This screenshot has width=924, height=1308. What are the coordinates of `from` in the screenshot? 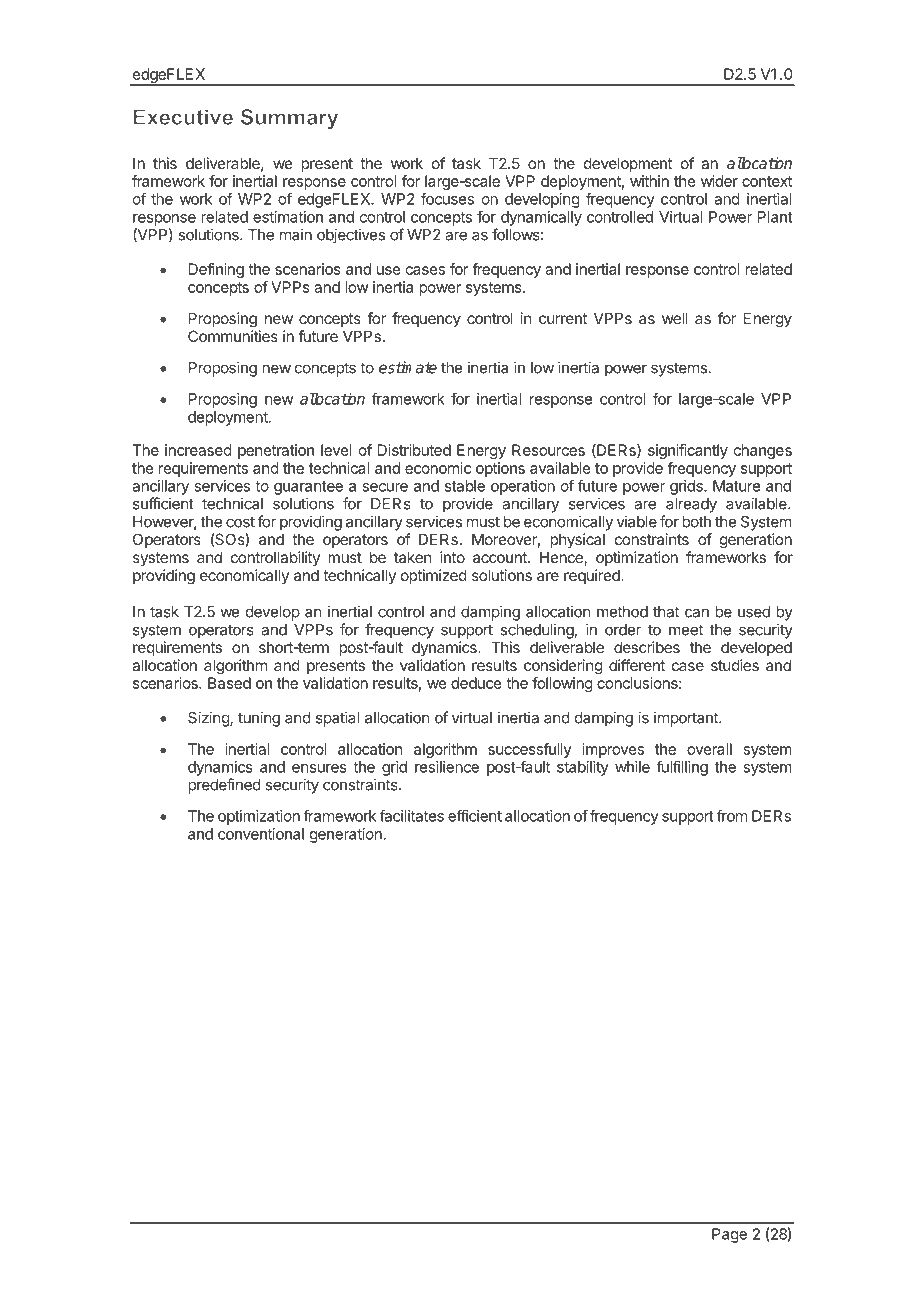 It's located at (732, 816).
